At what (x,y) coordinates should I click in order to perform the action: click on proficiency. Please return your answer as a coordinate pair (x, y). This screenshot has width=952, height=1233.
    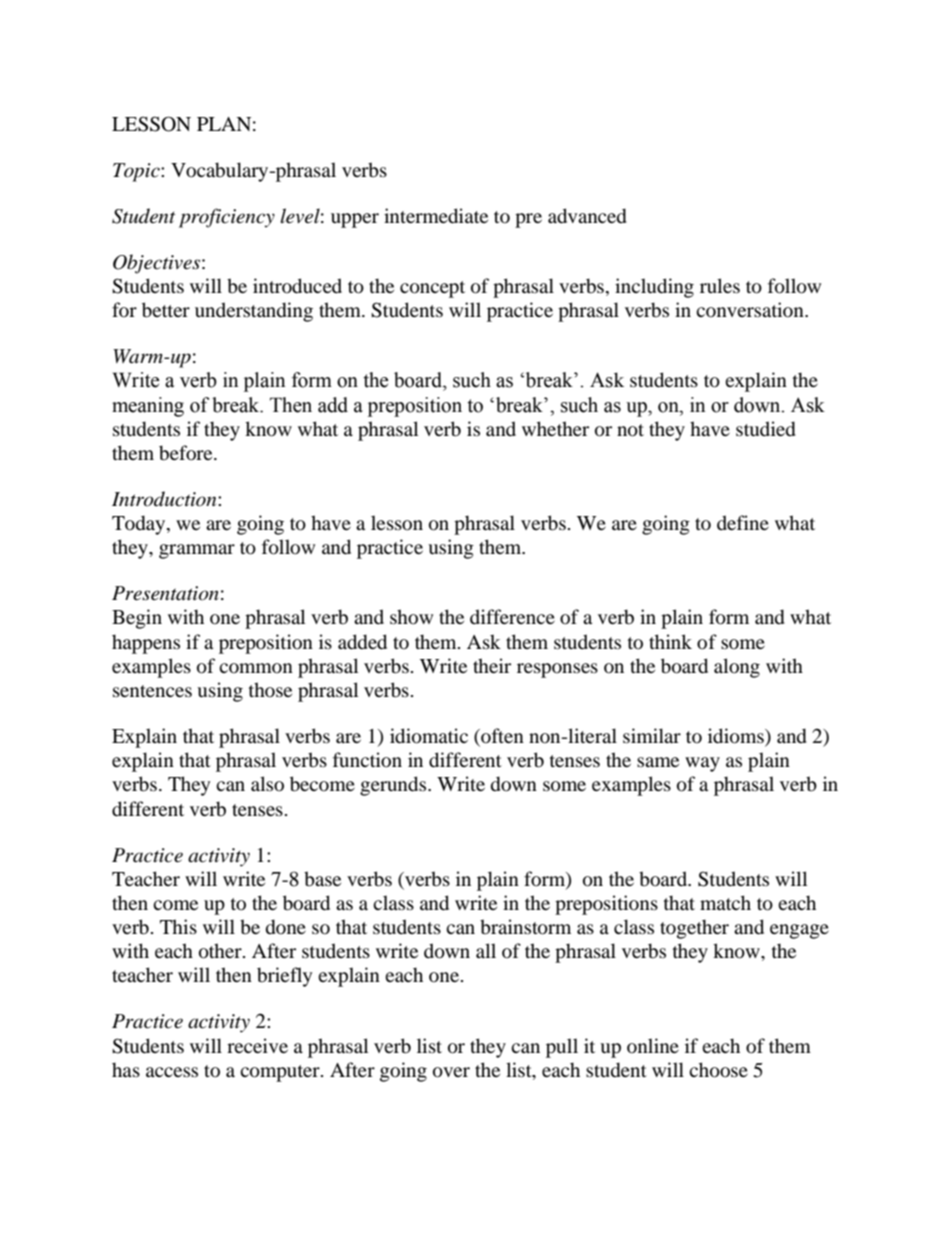
    Looking at the image, I should click on (227, 218).
